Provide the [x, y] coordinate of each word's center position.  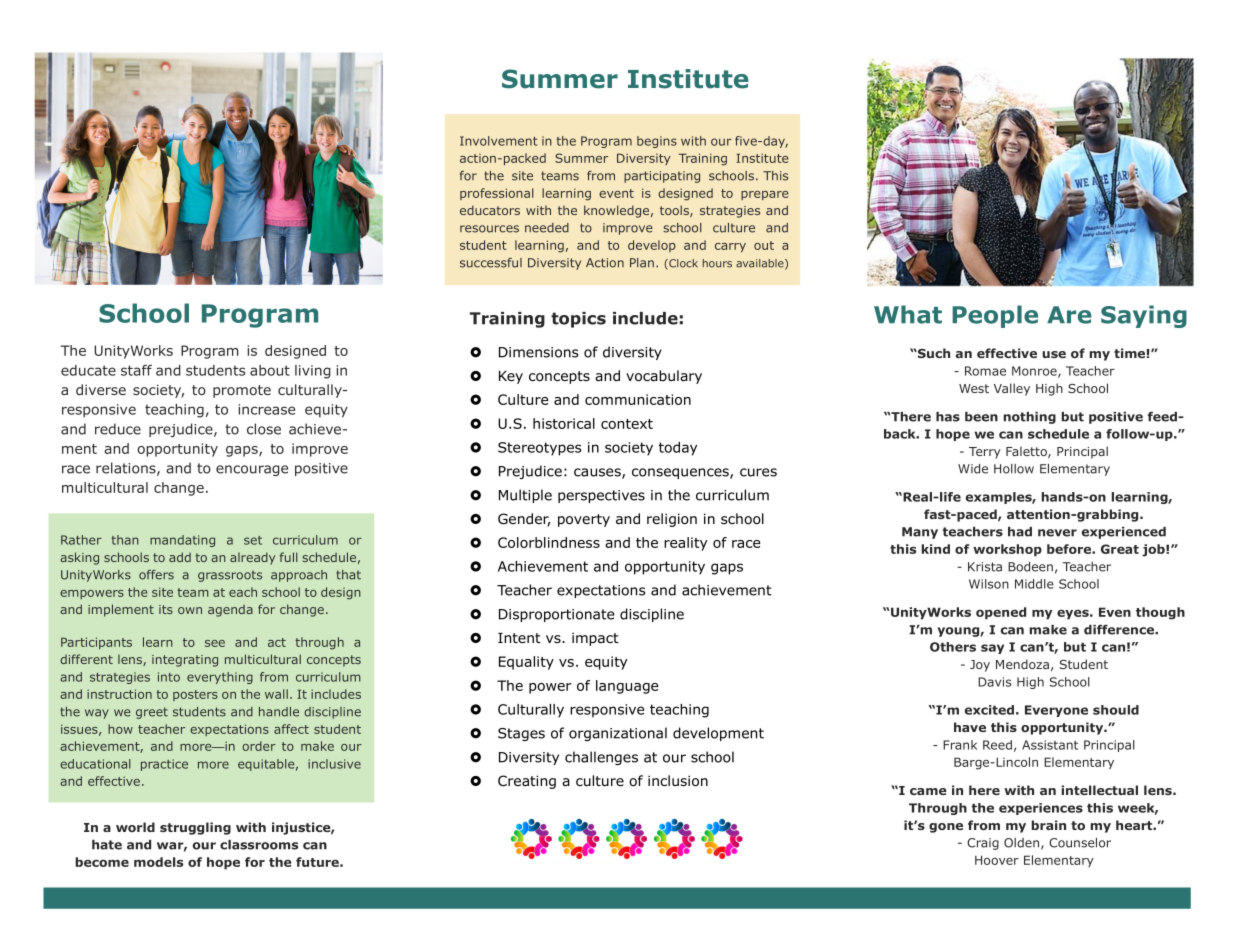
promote [242, 391]
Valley [1012, 389]
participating [662, 177]
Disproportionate [556, 615]
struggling [195, 828]
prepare [765, 195]
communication [638, 399]
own [190, 610]
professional [497, 194]
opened [1001, 613]
